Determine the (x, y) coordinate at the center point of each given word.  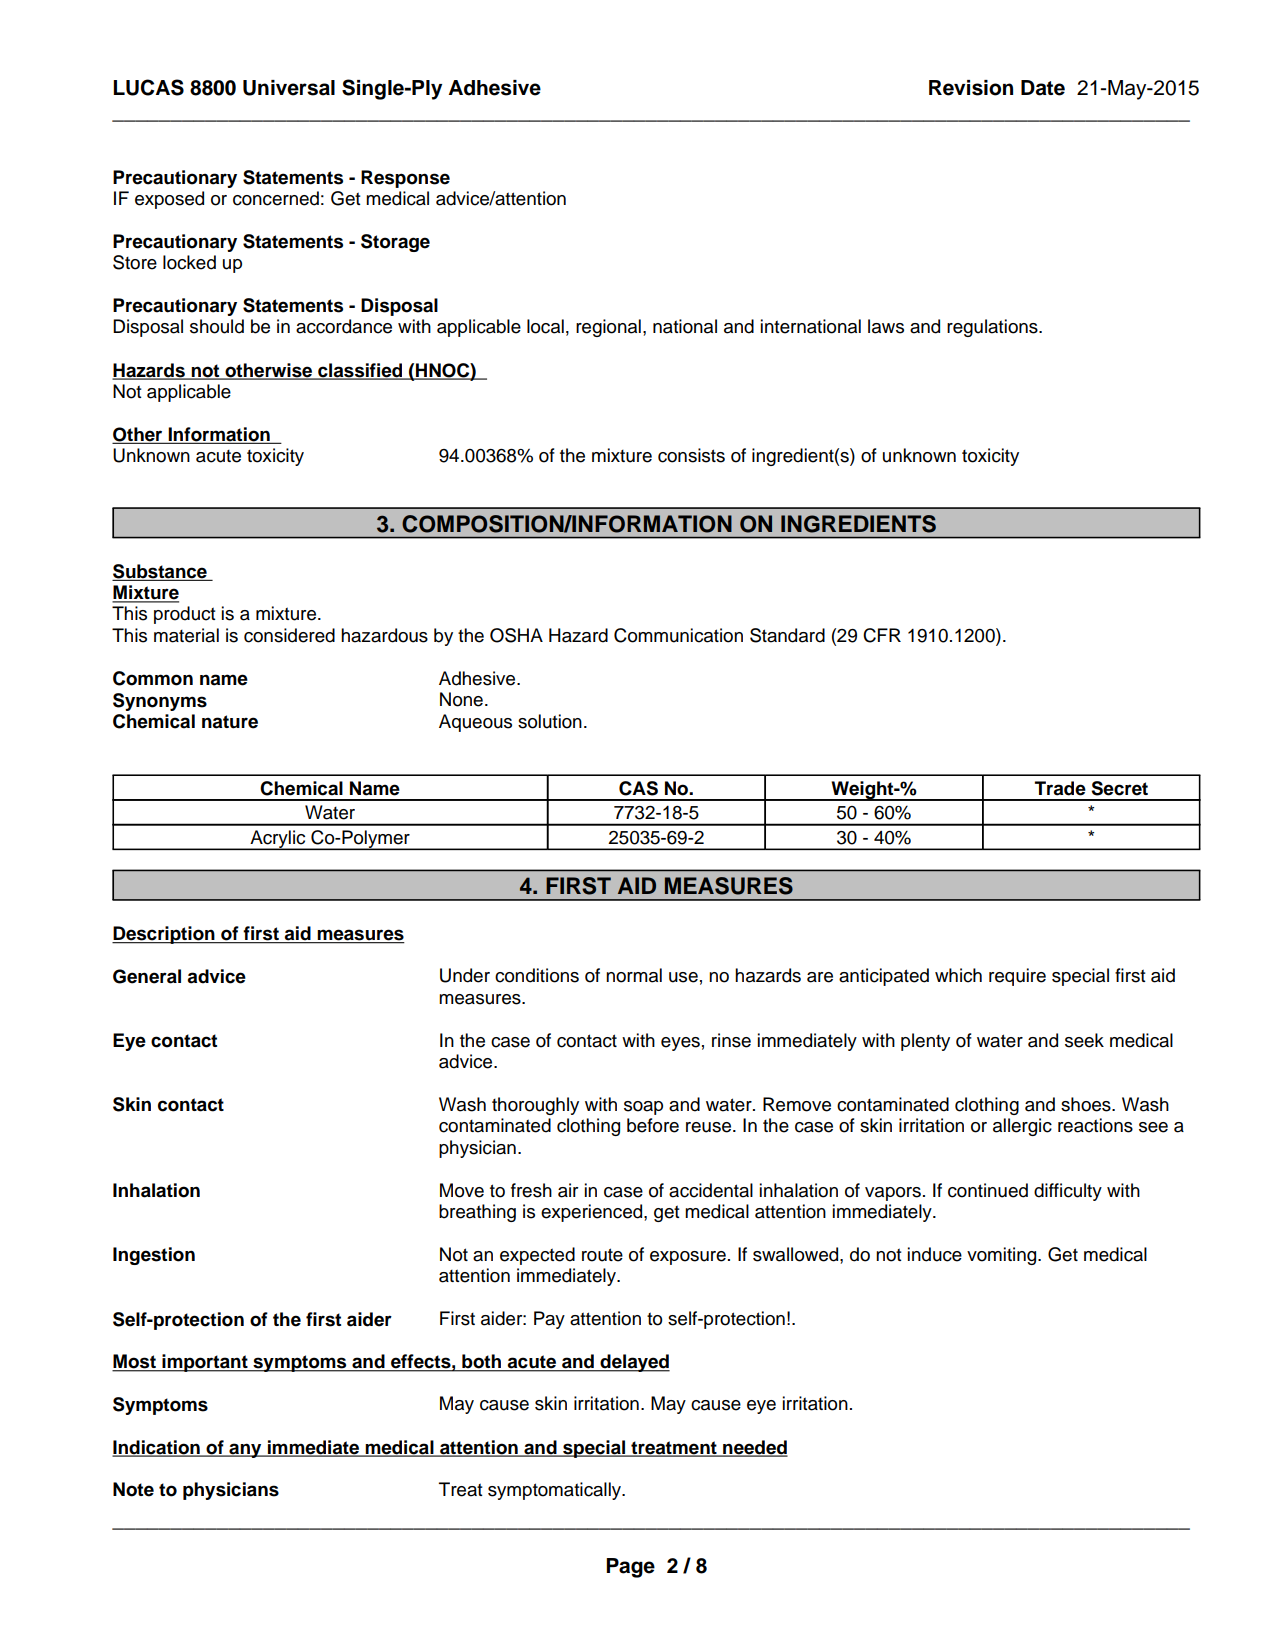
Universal (289, 88)
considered (289, 635)
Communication (678, 635)
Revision (971, 88)
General (147, 976)
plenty (925, 1042)
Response (405, 179)
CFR (882, 635)
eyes (680, 1044)
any (245, 1450)
